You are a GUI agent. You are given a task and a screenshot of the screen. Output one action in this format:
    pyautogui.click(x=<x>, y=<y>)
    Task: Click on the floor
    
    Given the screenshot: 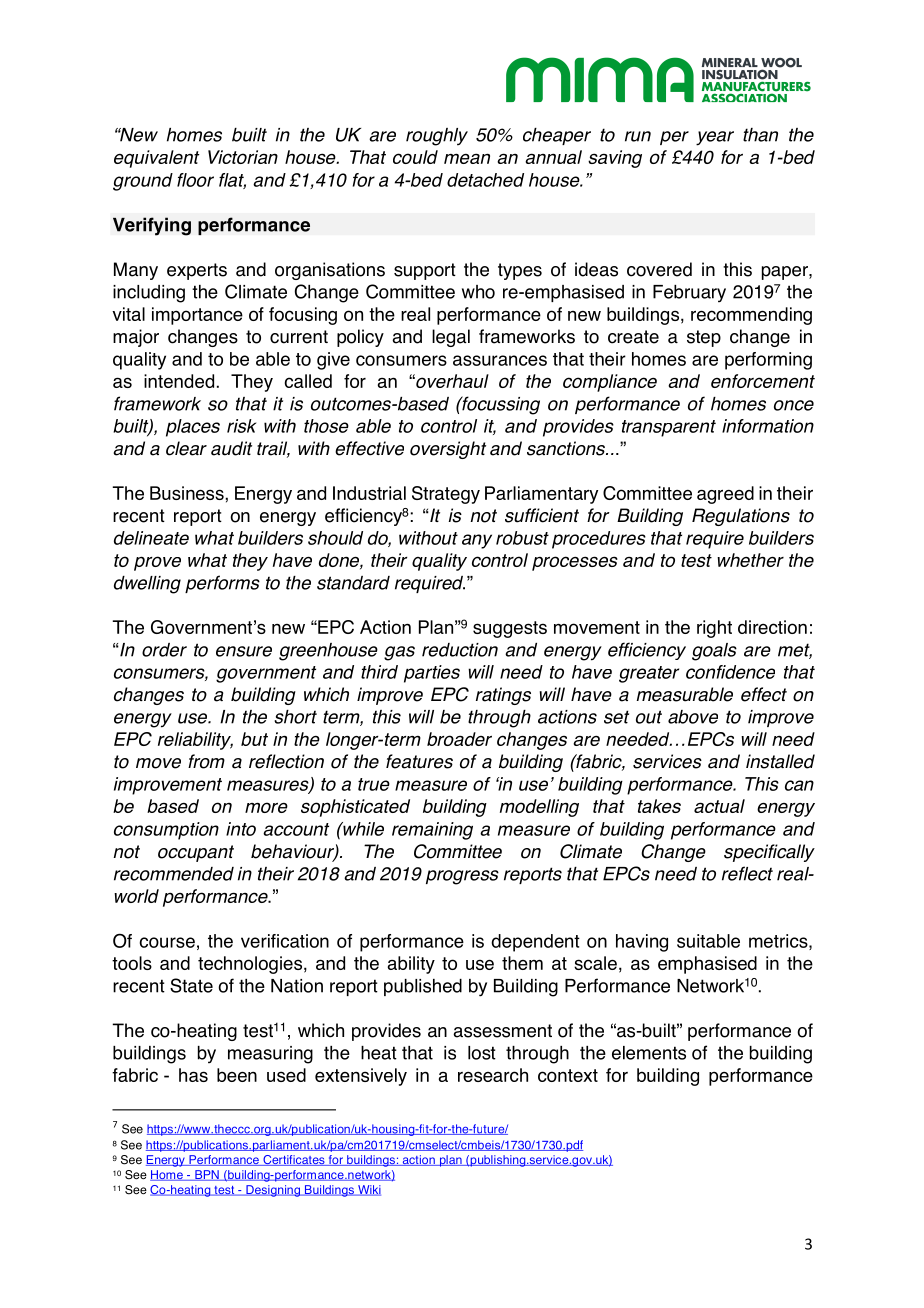 What is the action you would take?
    pyautogui.click(x=195, y=180)
